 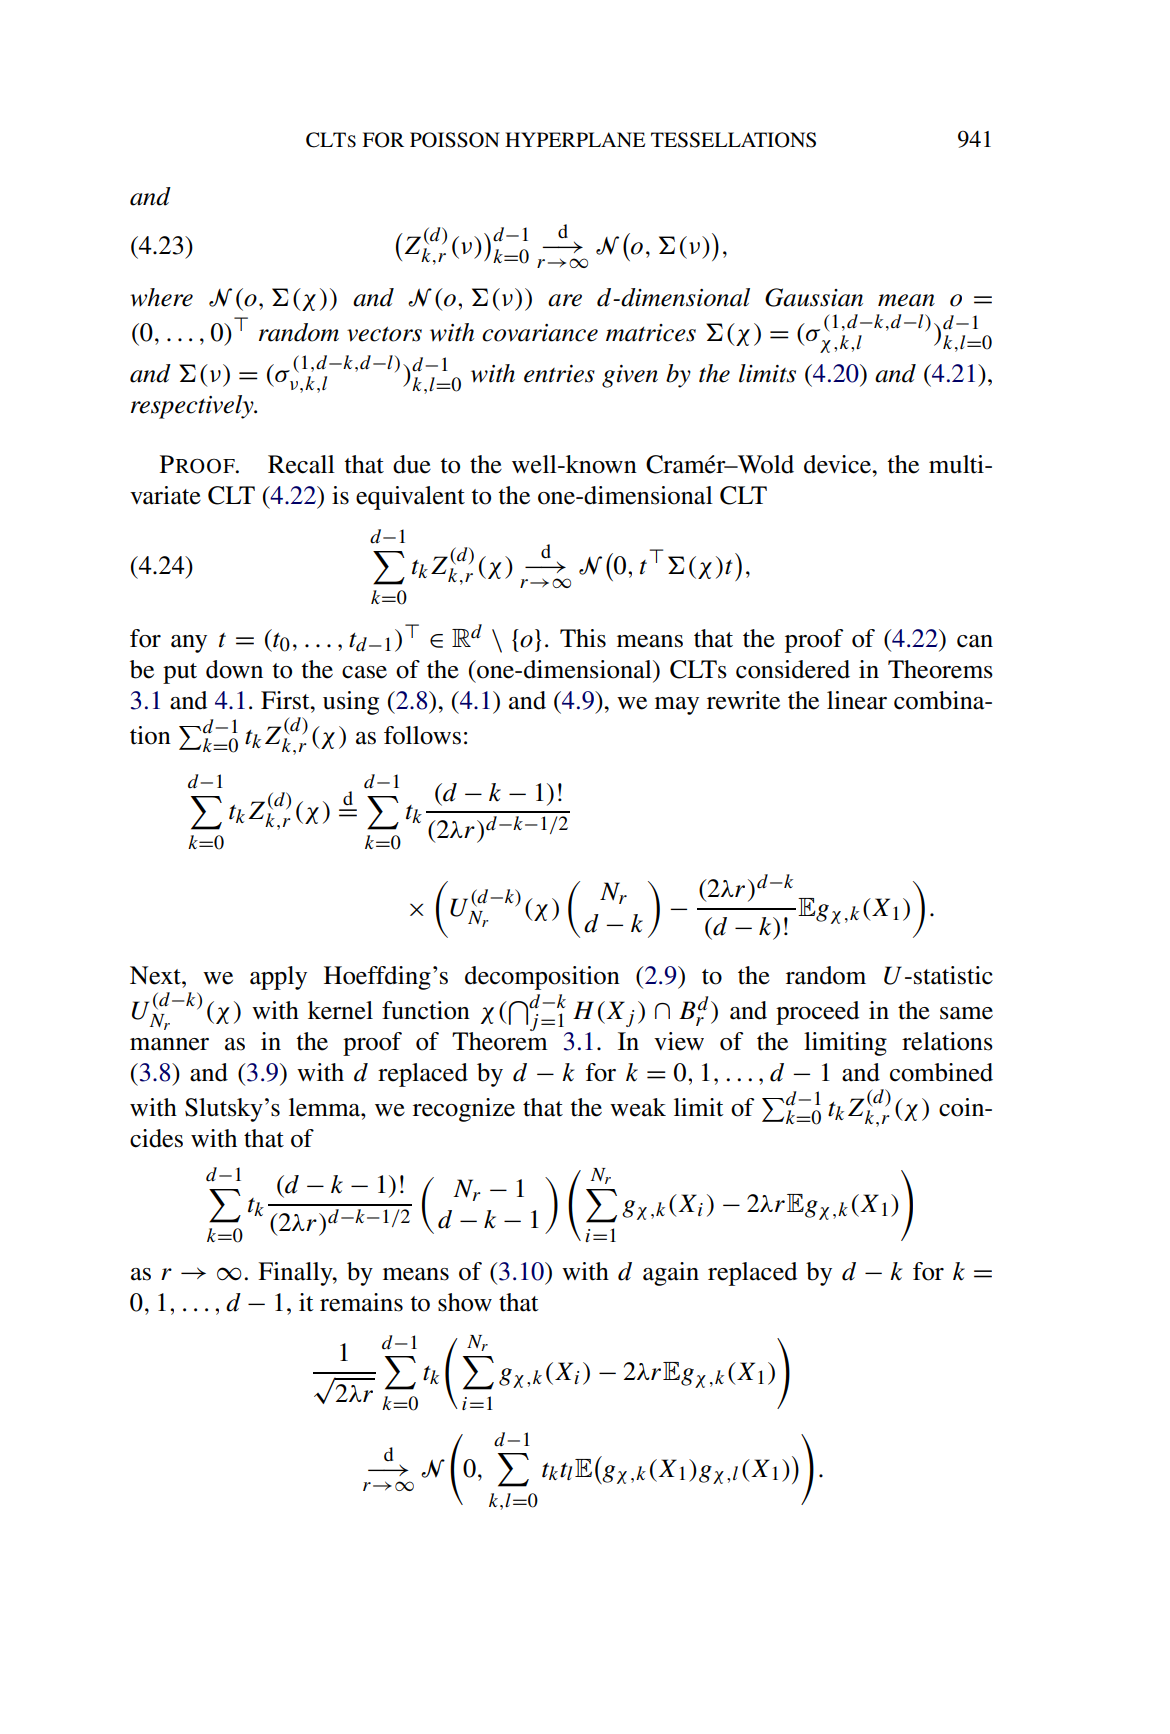 I want to click on combined, so click(x=941, y=1072).
